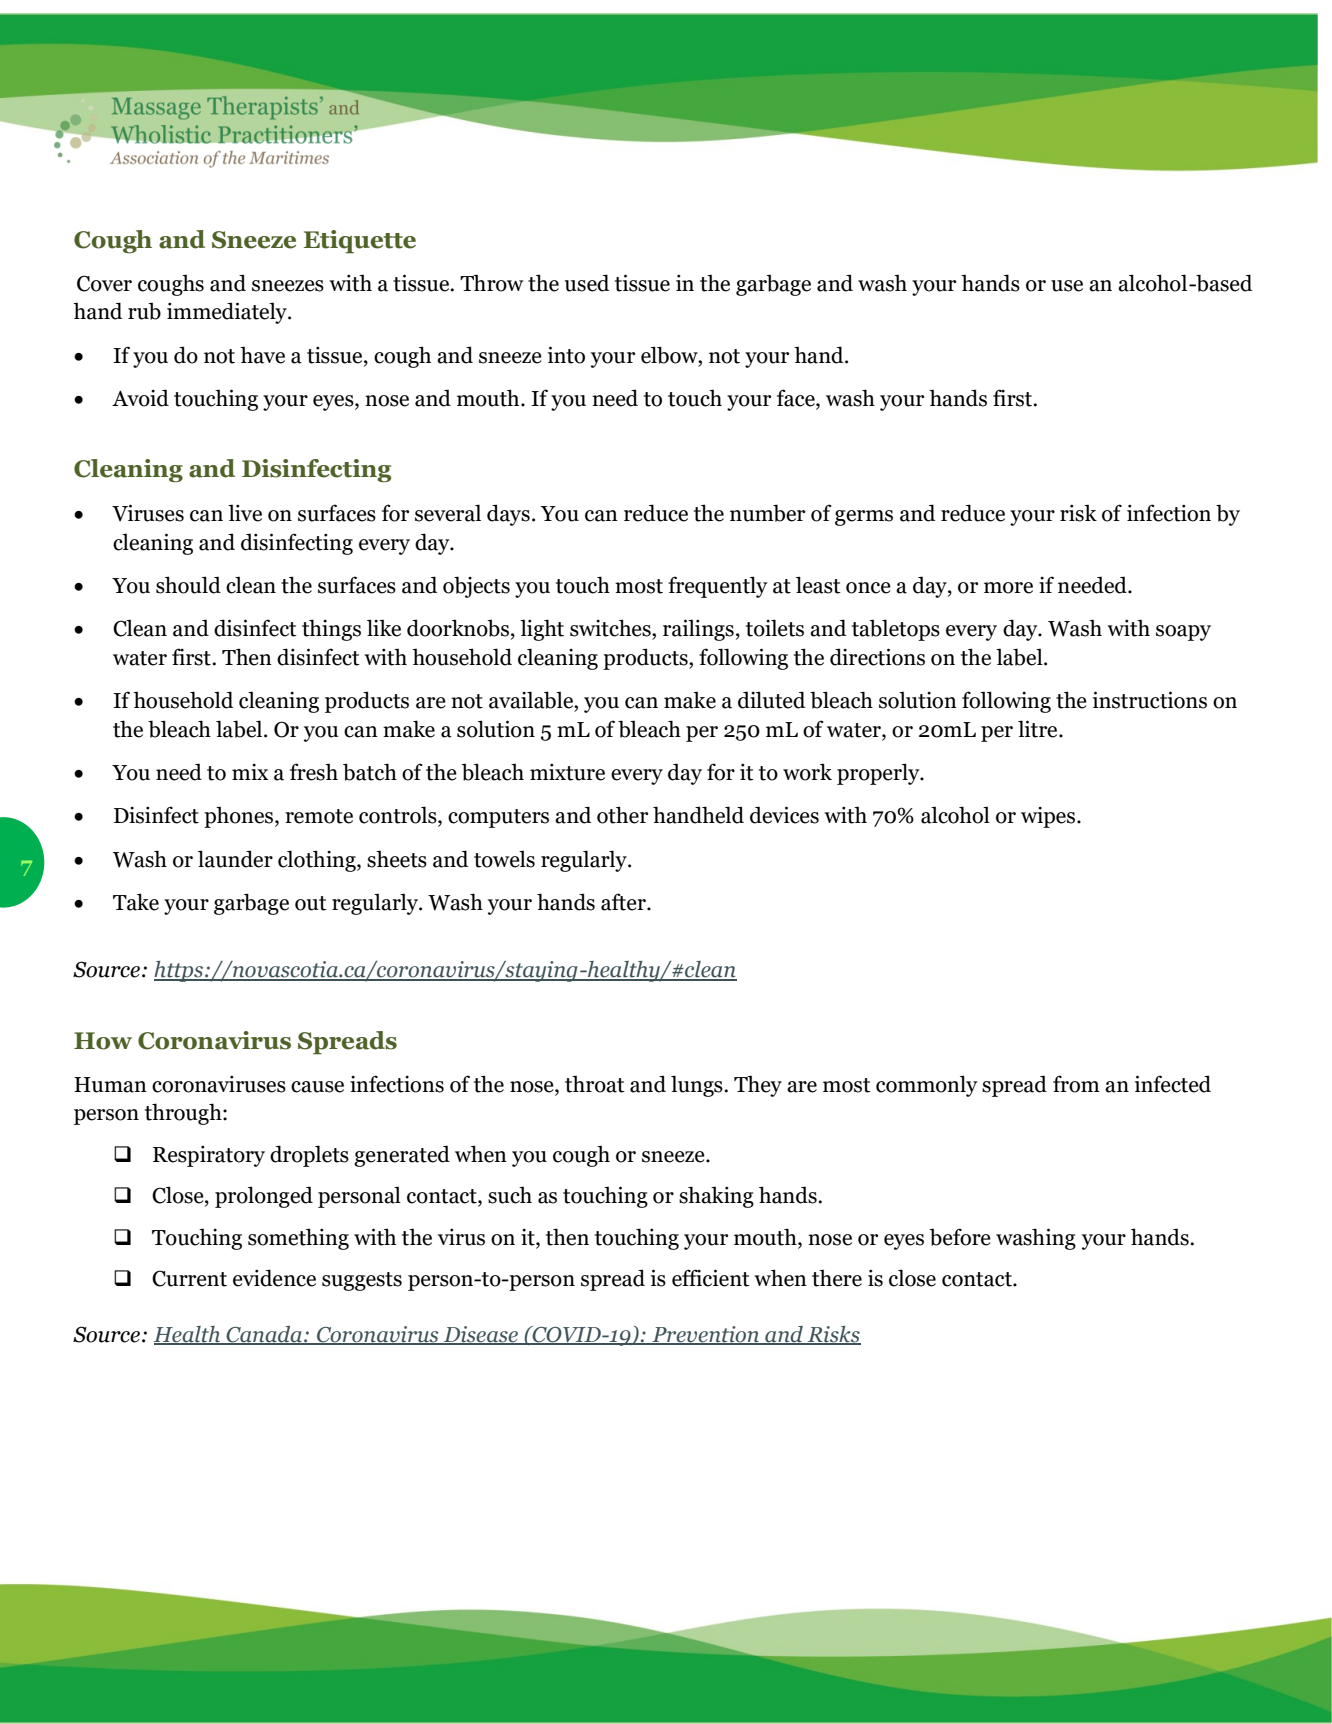  I want to click on other, so click(622, 815).
